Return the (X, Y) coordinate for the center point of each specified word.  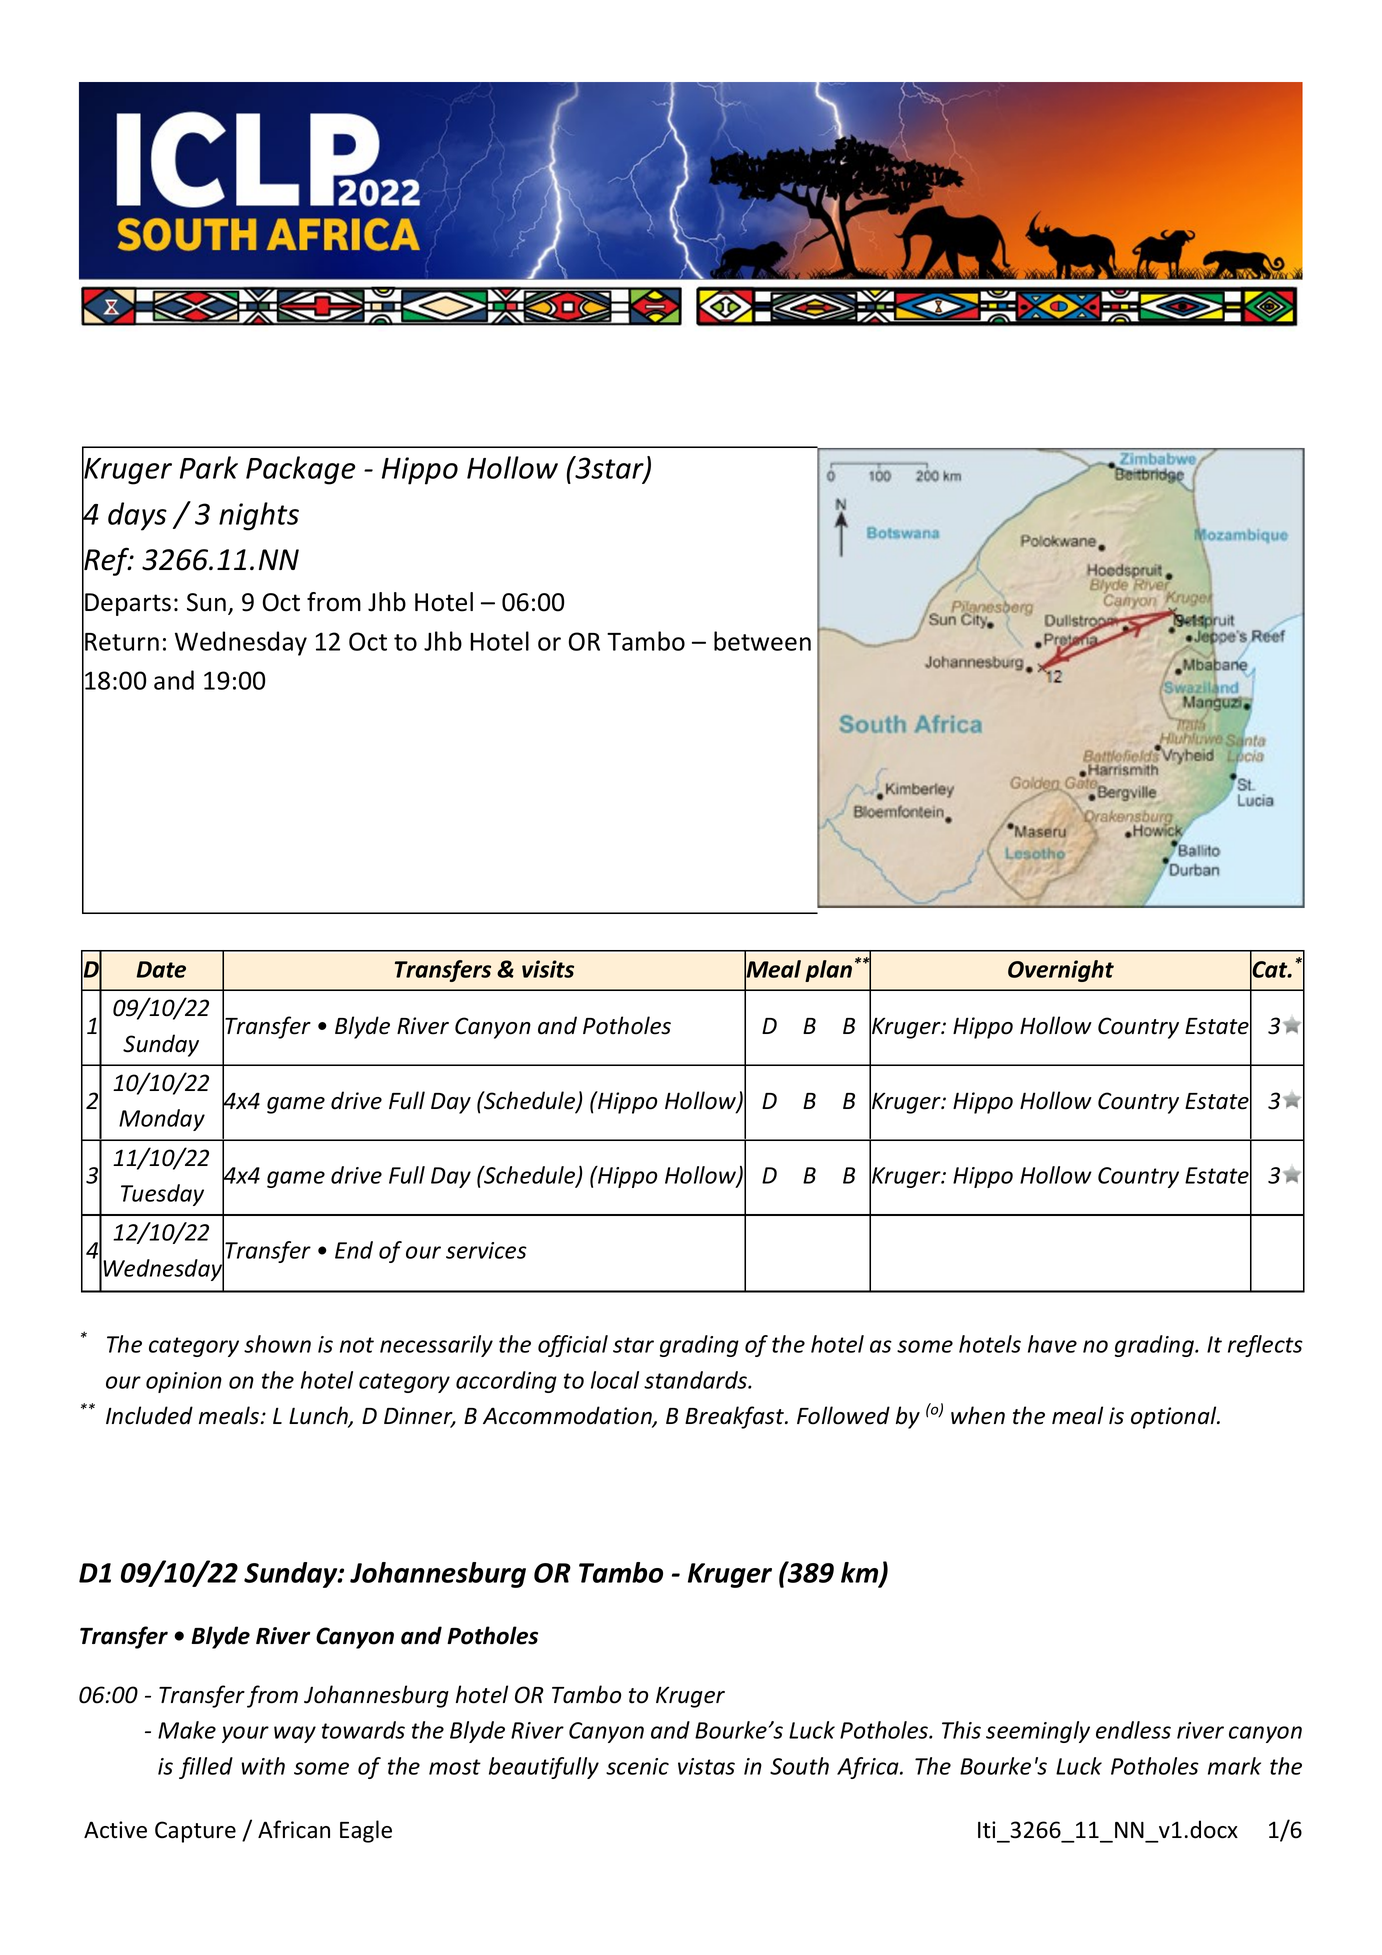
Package (300, 470)
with (263, 1766)
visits (548, 969)
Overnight (1061, 971)
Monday (162, 1120)
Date (161, 969)
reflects (1265, 1346)
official (573, 1346)
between (762, 641)
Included (149, 1415)
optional (1175, 1417)
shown (277, 1344)
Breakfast (736, 1417)
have (1052, 1344)
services (486, 1250)
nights (259, 516)
